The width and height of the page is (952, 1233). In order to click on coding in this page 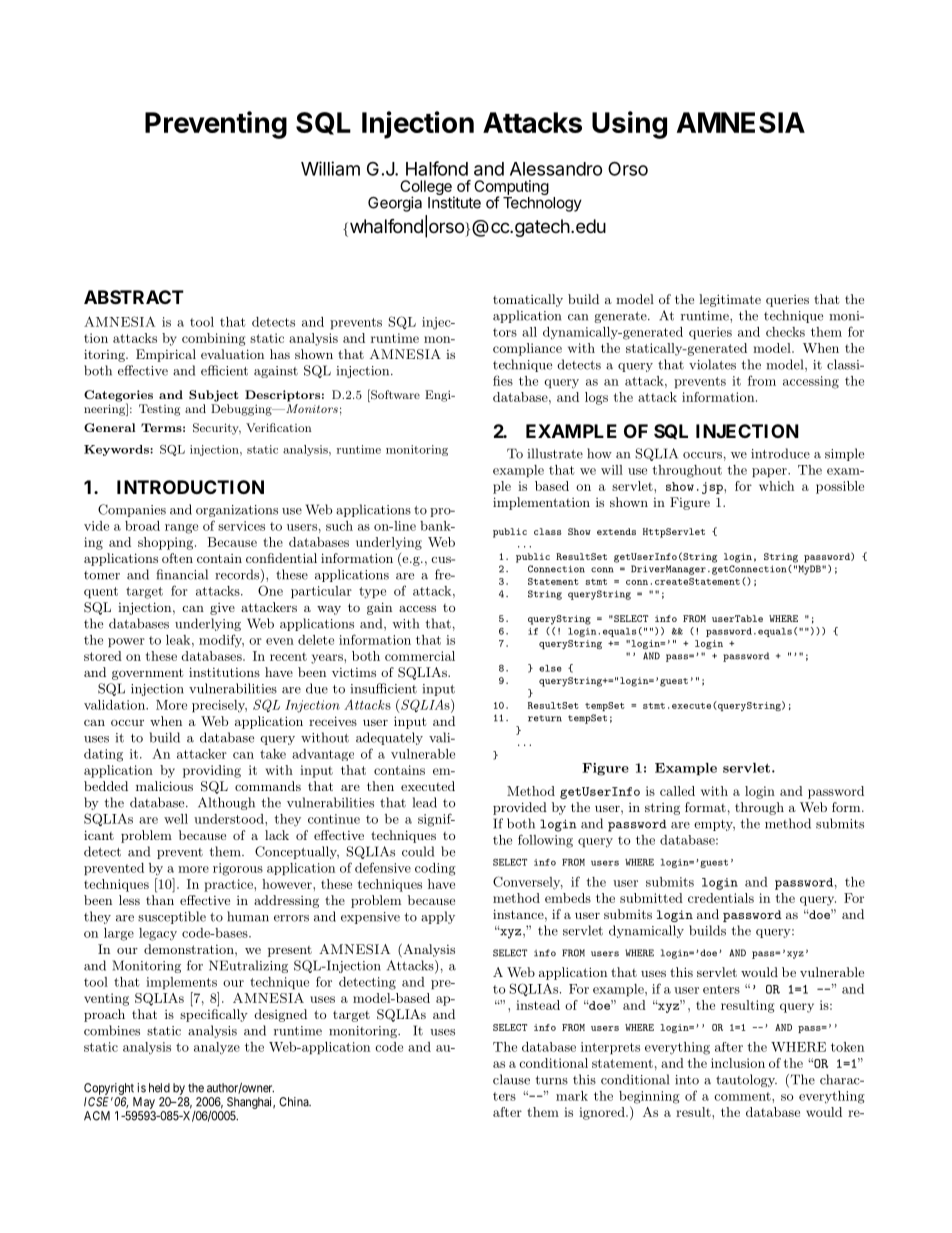, I will do `click(435, 869)`.
